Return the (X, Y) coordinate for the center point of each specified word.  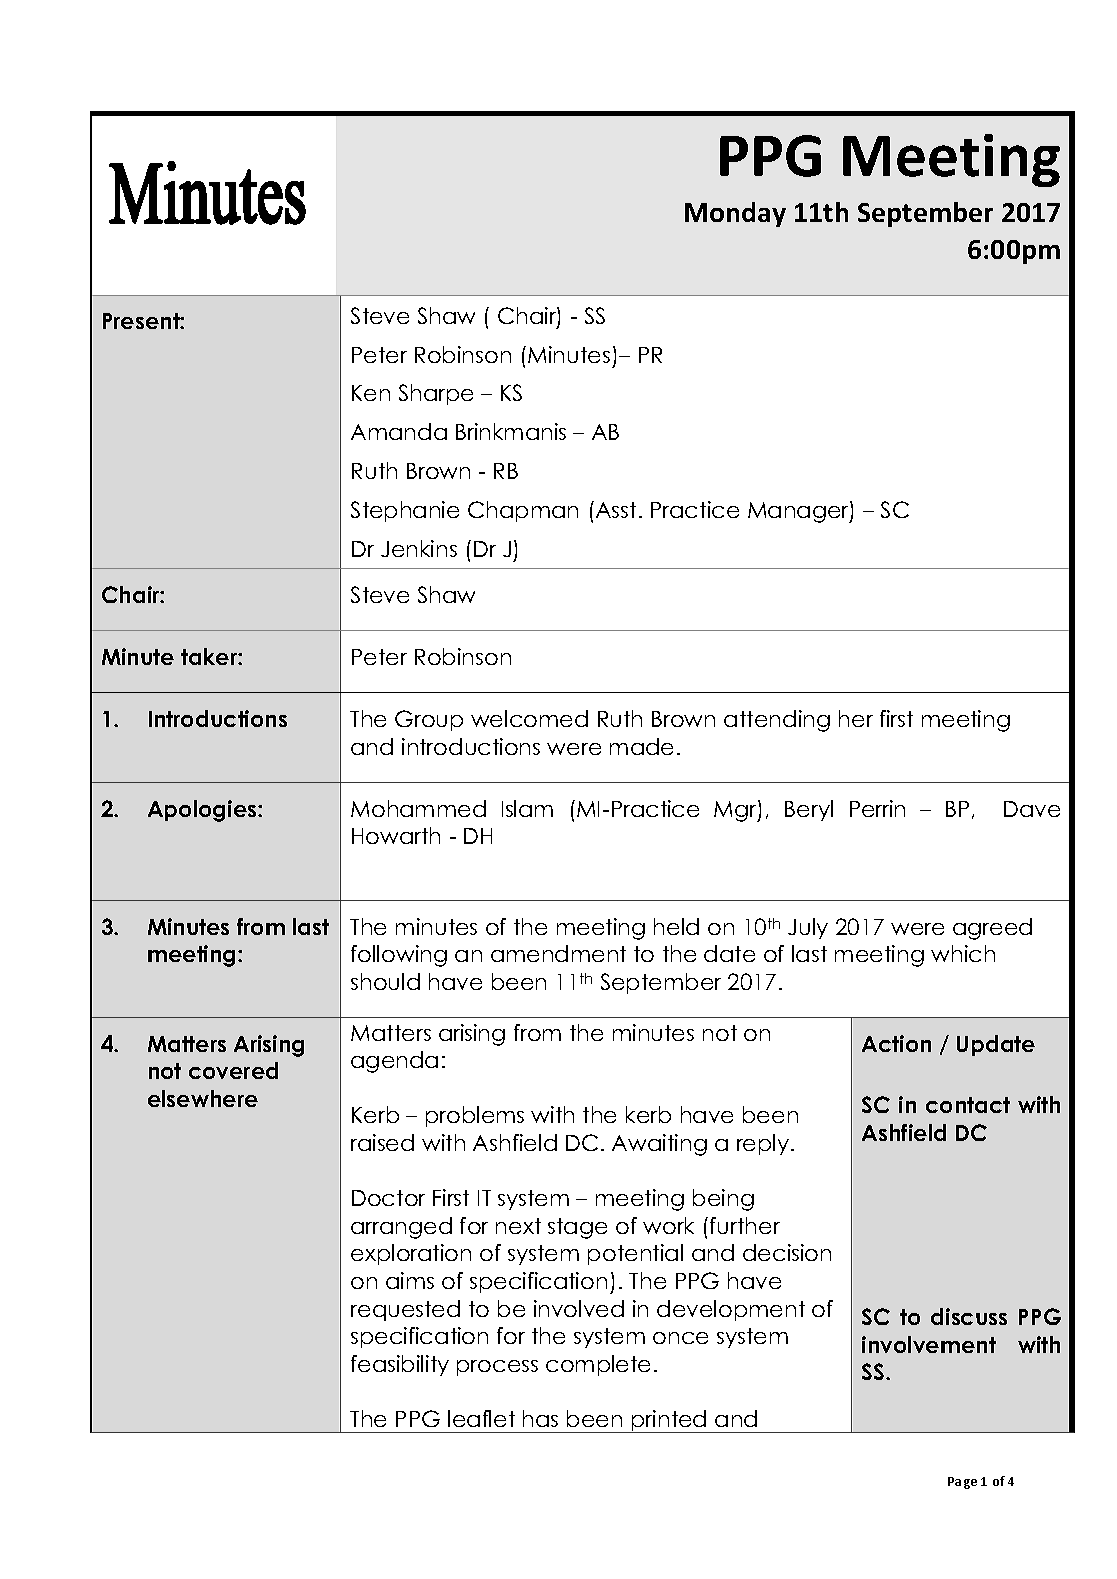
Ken (371, 393)
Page (962, 1483)
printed (669, 1421)
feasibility (400, 1365)
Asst (614, 509)
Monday (735, 214)
